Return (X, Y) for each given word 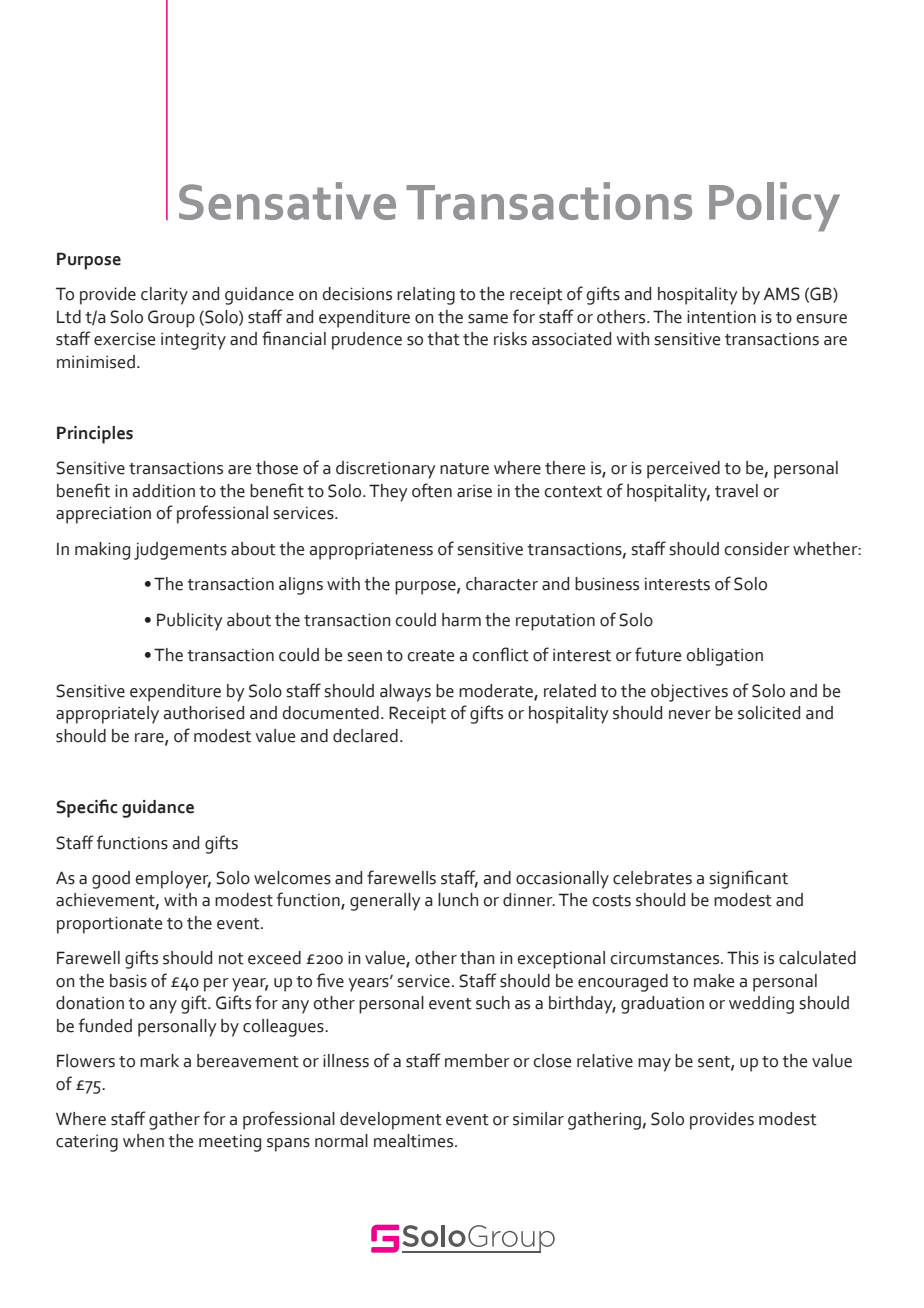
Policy (774, 207)
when (143, 1141)
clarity (164, 296)
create (430, 656)
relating (426, 296)
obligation (724, 657)
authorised (203, 713)
